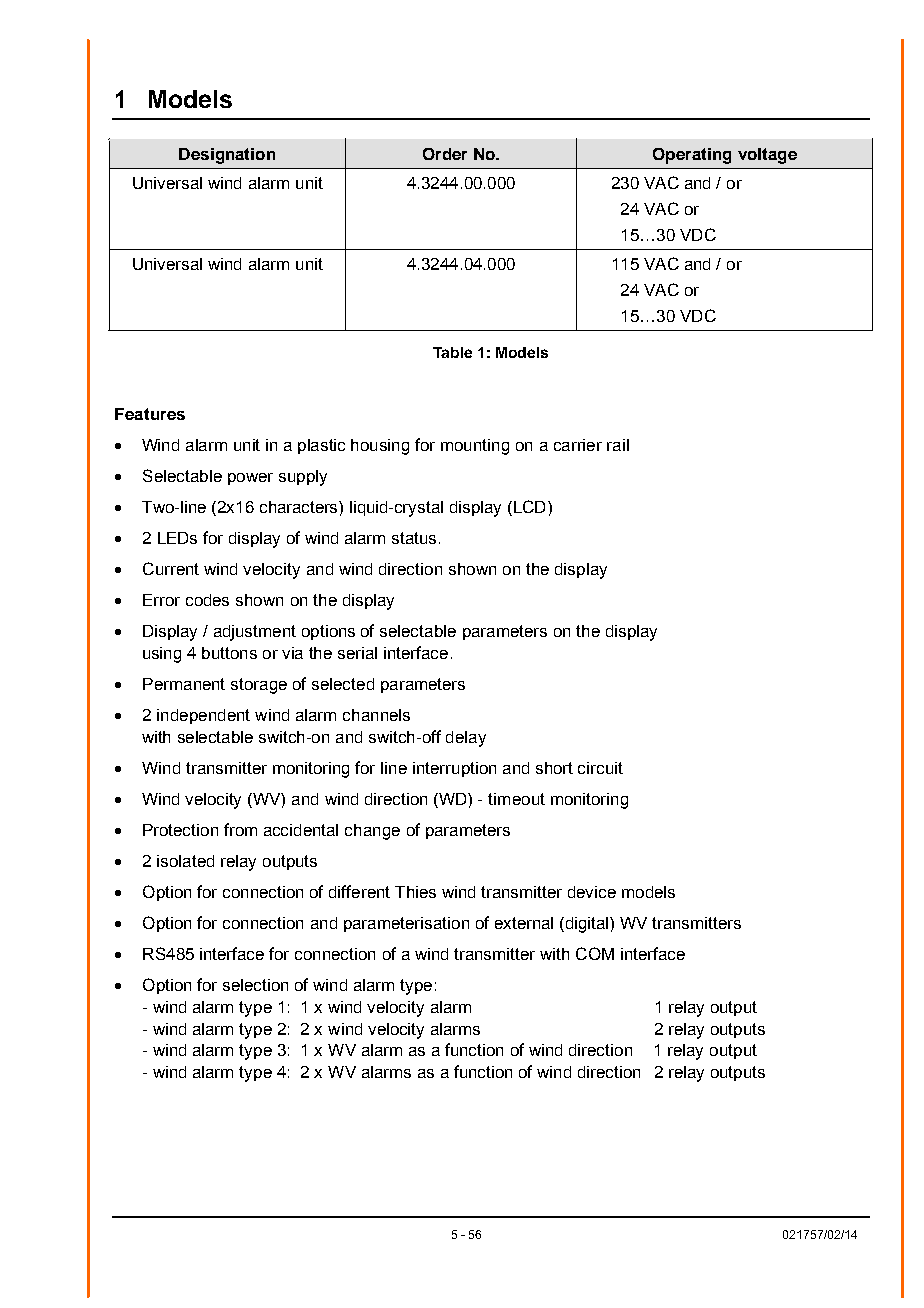 The width and height of the screenshot is (924, 1308). Describe the element at coordinates (600, 768) in the screenshot. I see `circuit` at that location.
